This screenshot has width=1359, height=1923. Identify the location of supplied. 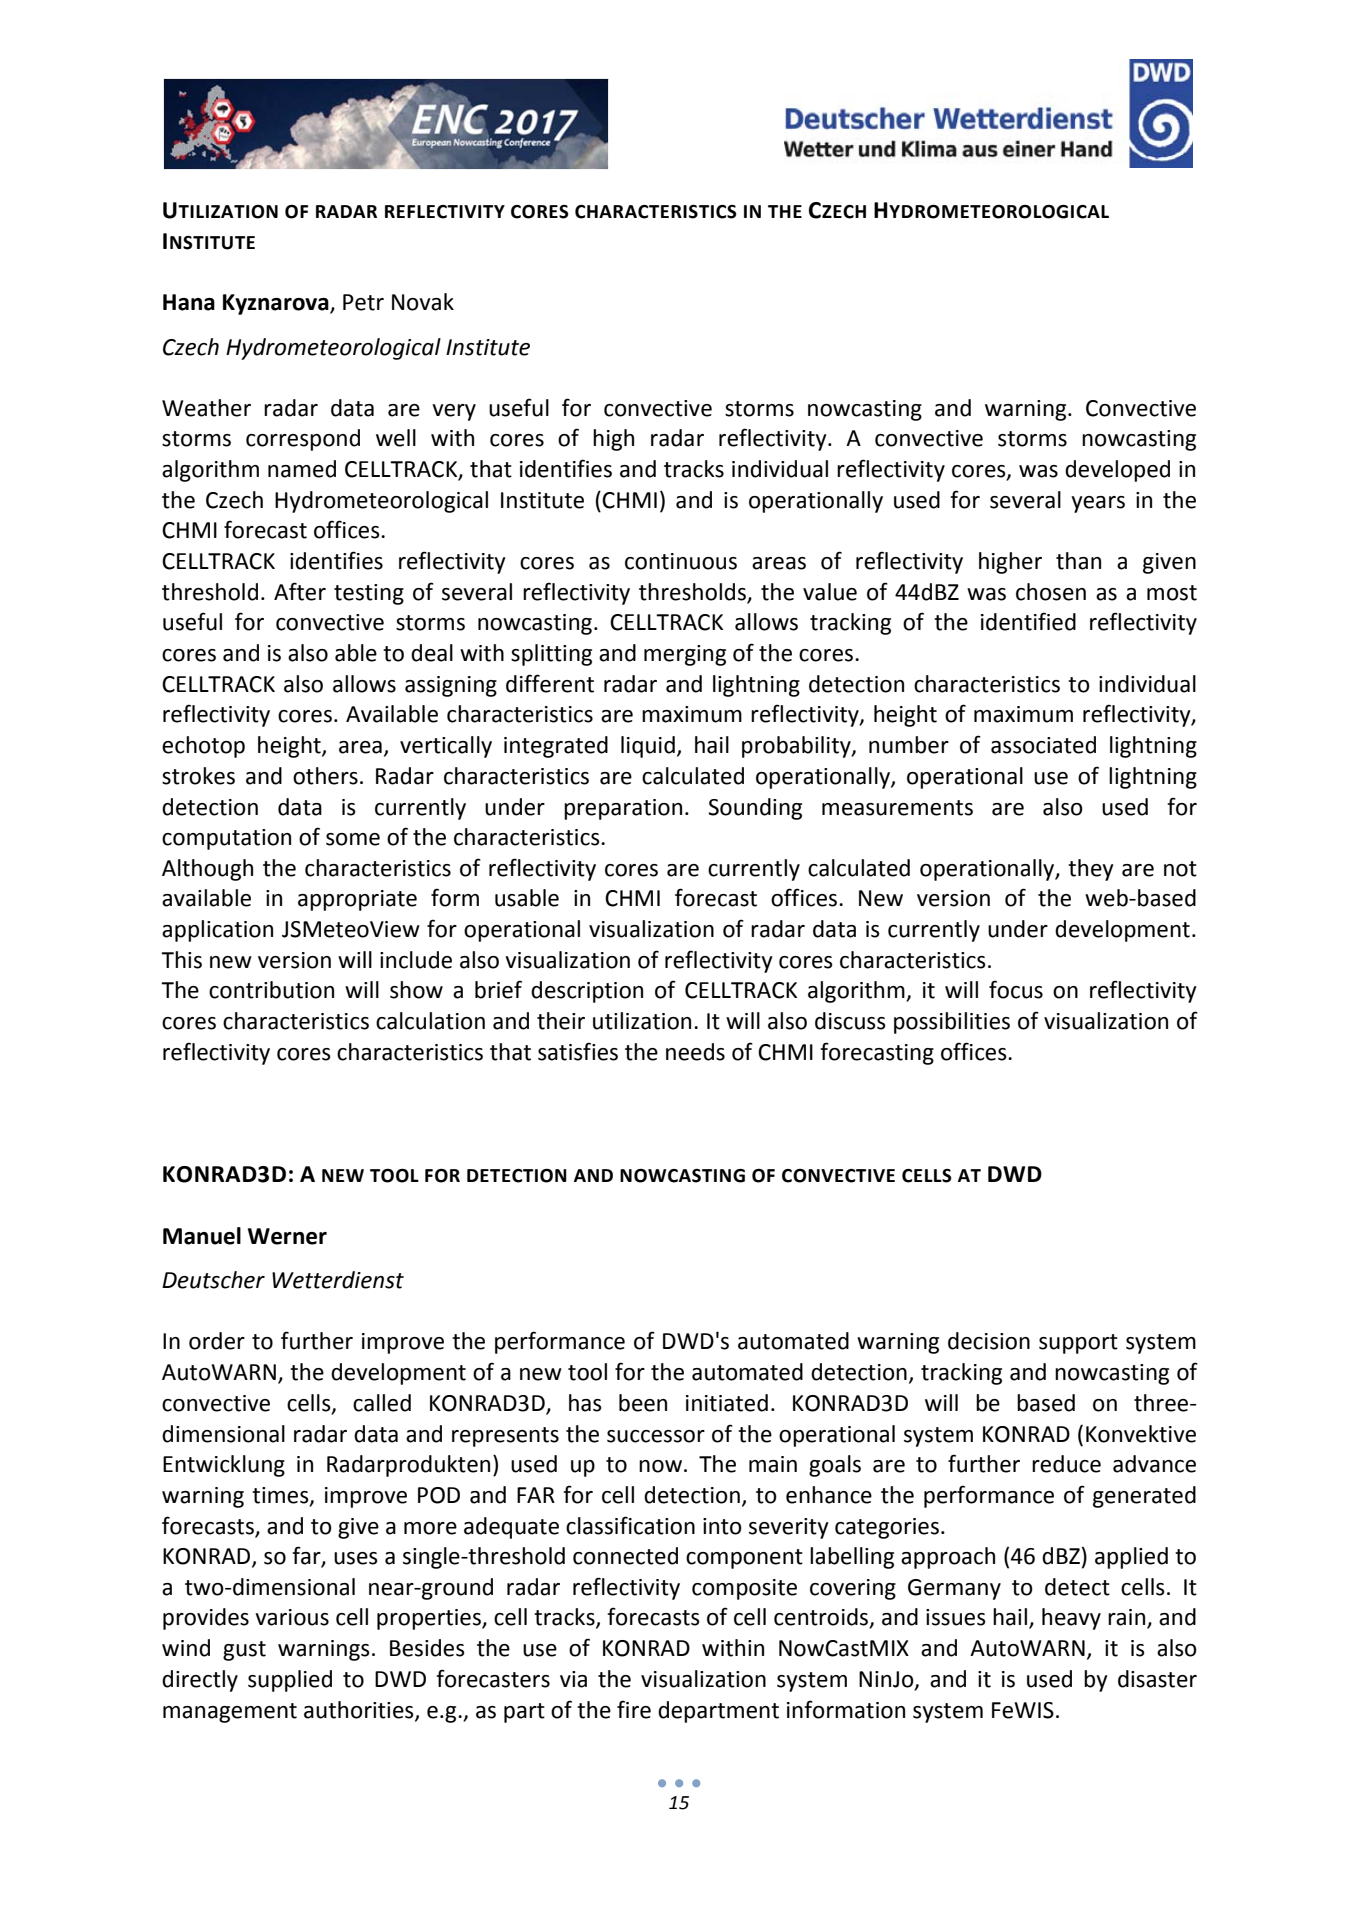
(290, 1681).
